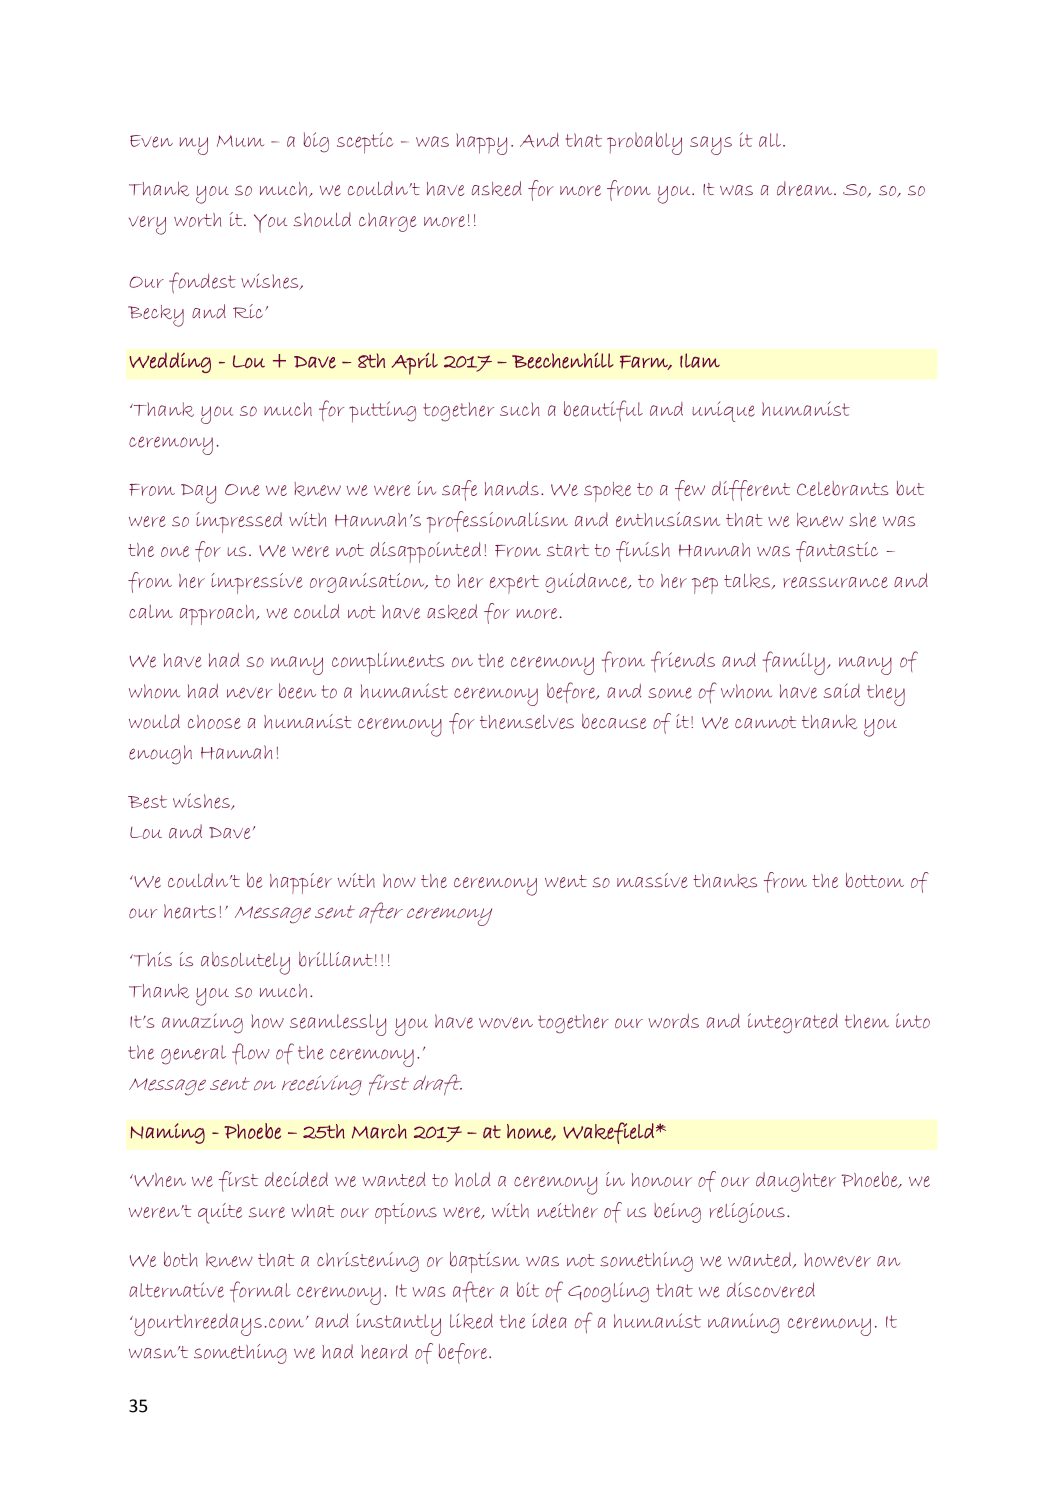  Describe the element at coordinates (765, 722) in the page. I see `cannot` at that location.
